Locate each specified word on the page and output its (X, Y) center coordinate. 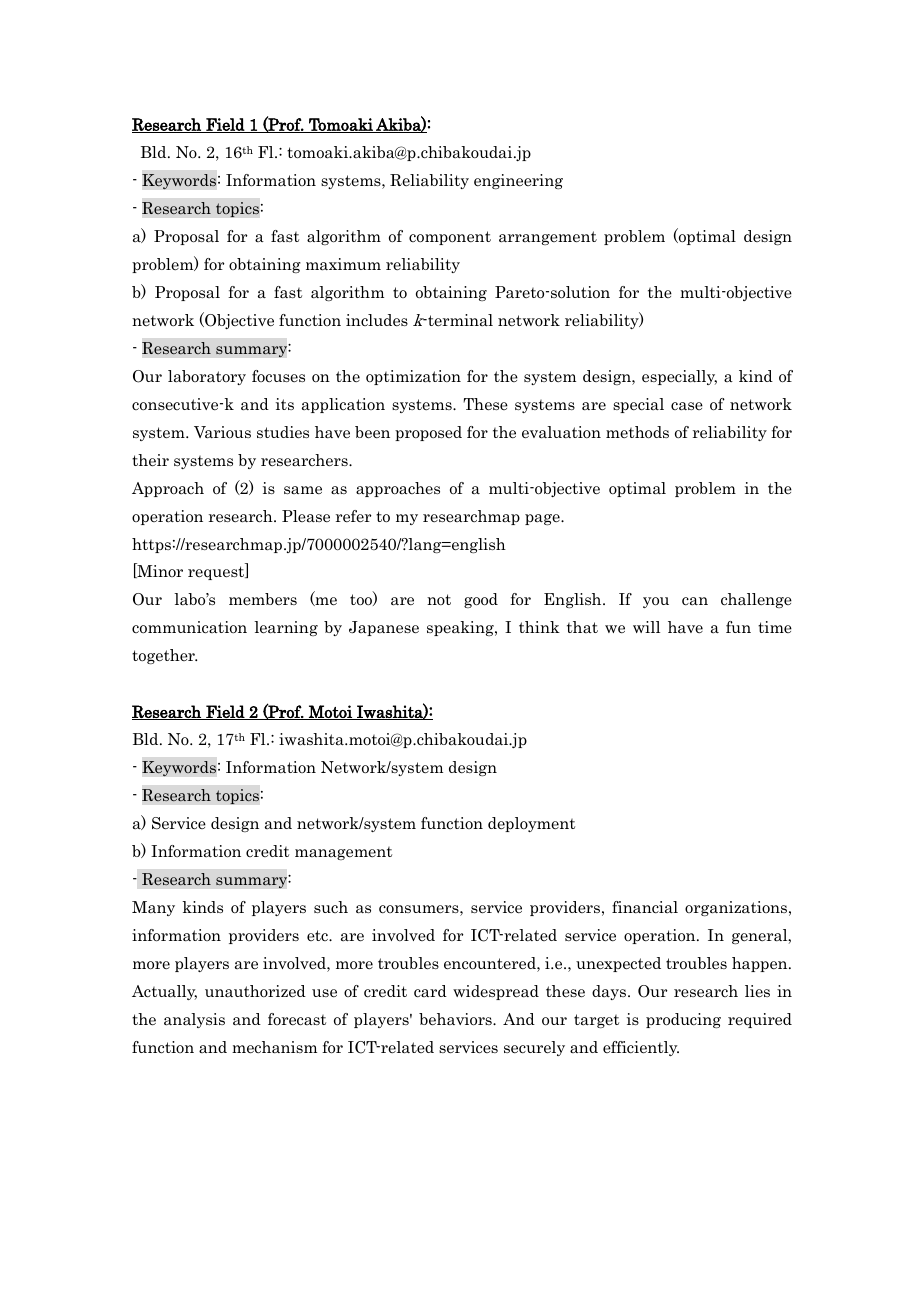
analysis (194, 1020)
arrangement (548, 238)
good (481, 600)
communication (189, 627)
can (695, 601)
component (450, 238)
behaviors (456, 1019)
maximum (343, 264)
